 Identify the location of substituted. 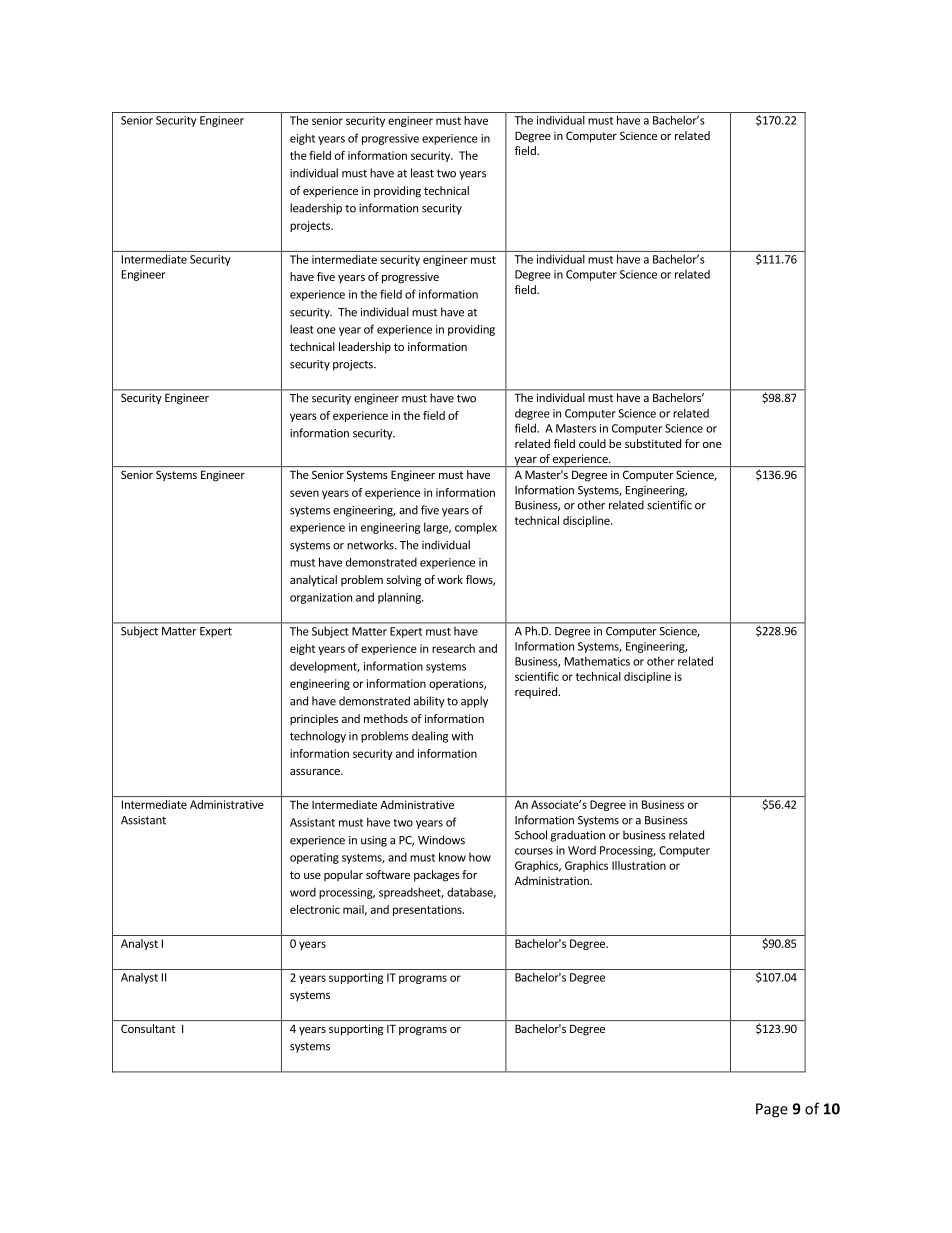
(653, 443).
